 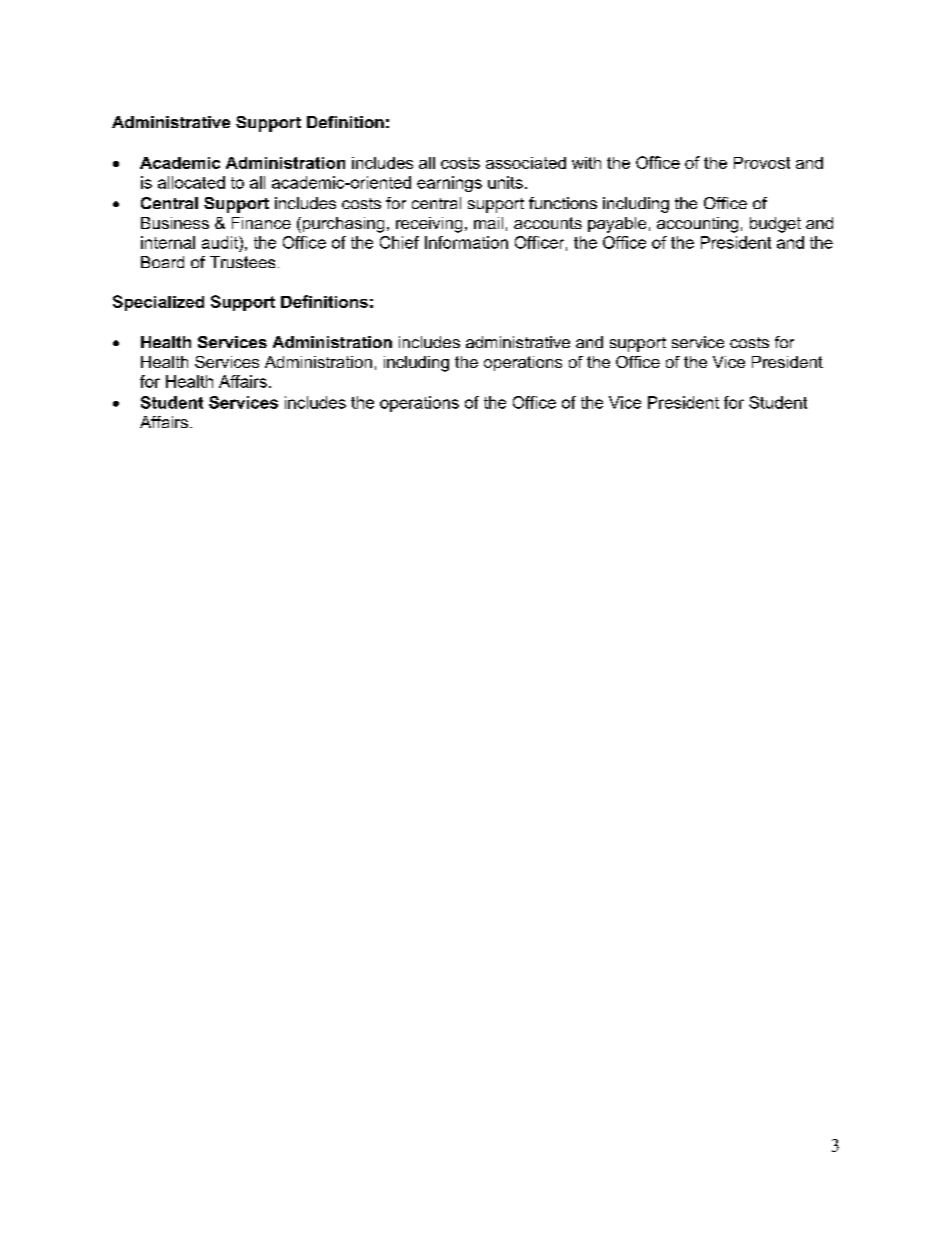 I want to click on Trustees, so click(x=242, y=262).
